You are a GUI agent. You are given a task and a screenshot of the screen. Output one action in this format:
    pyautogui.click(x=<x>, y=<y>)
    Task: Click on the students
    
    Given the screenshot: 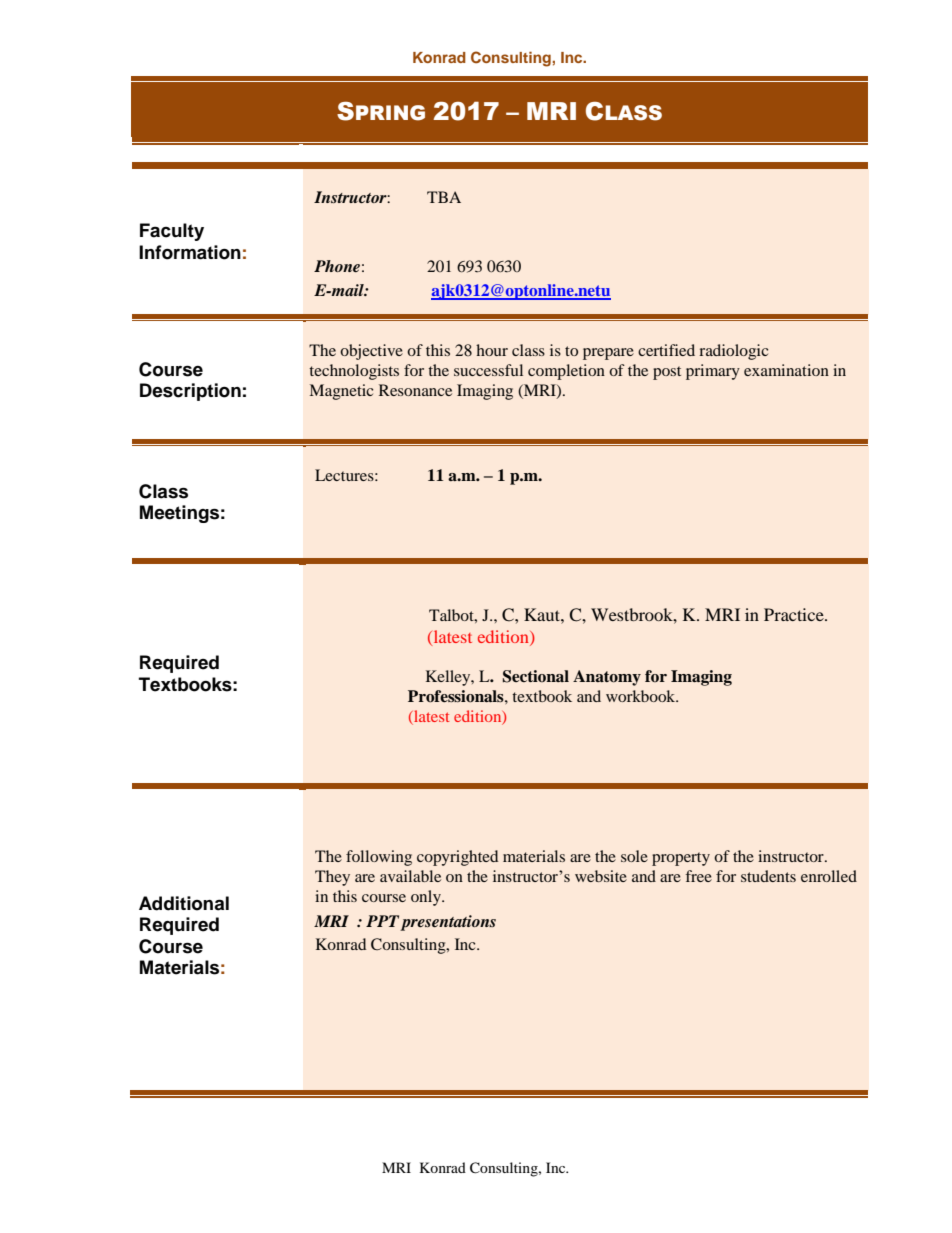 What is the action you would take?
    pyautogui.click(x=768, y=876)
